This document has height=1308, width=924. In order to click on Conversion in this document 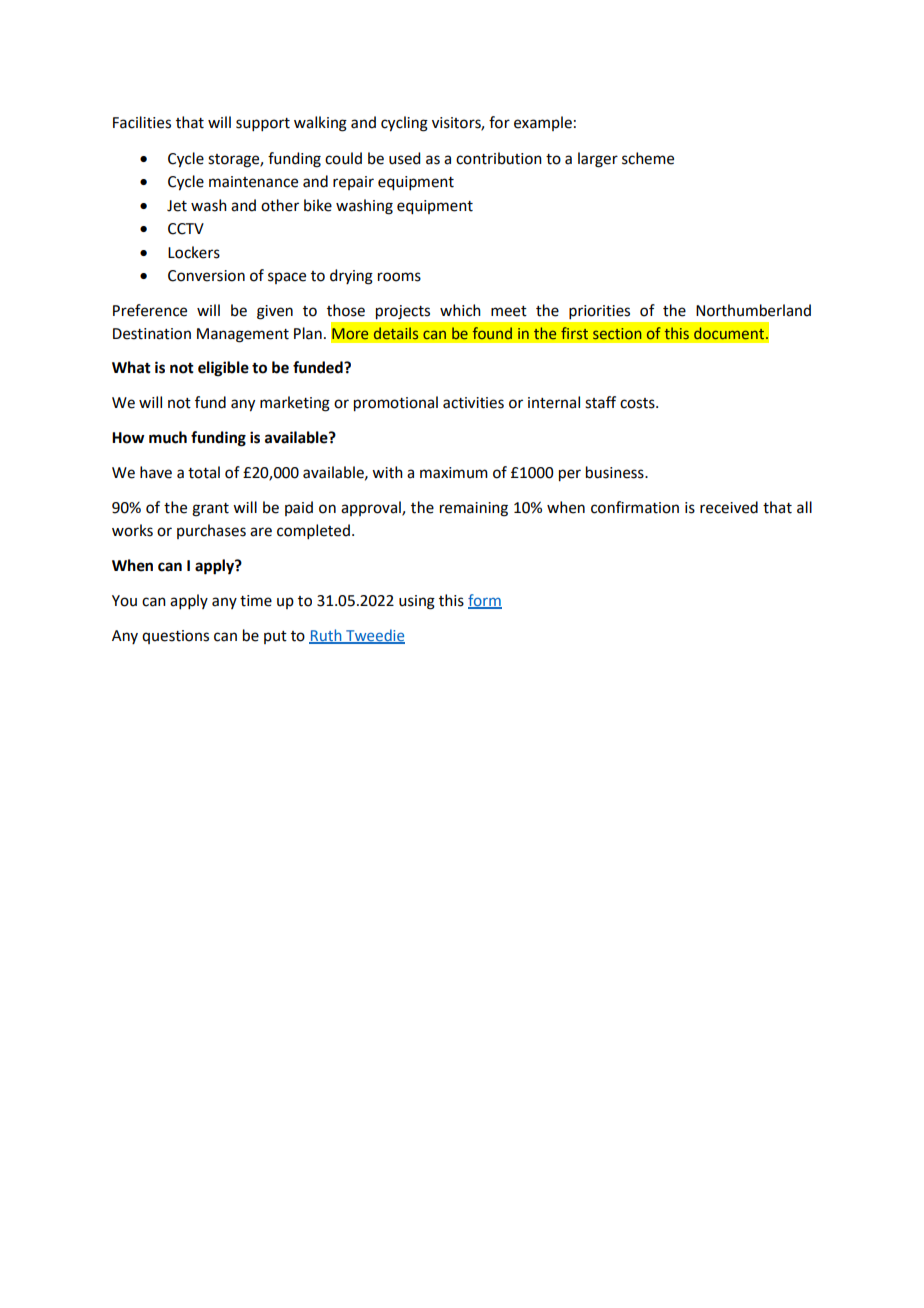, I will do `click(206, 276)`.
